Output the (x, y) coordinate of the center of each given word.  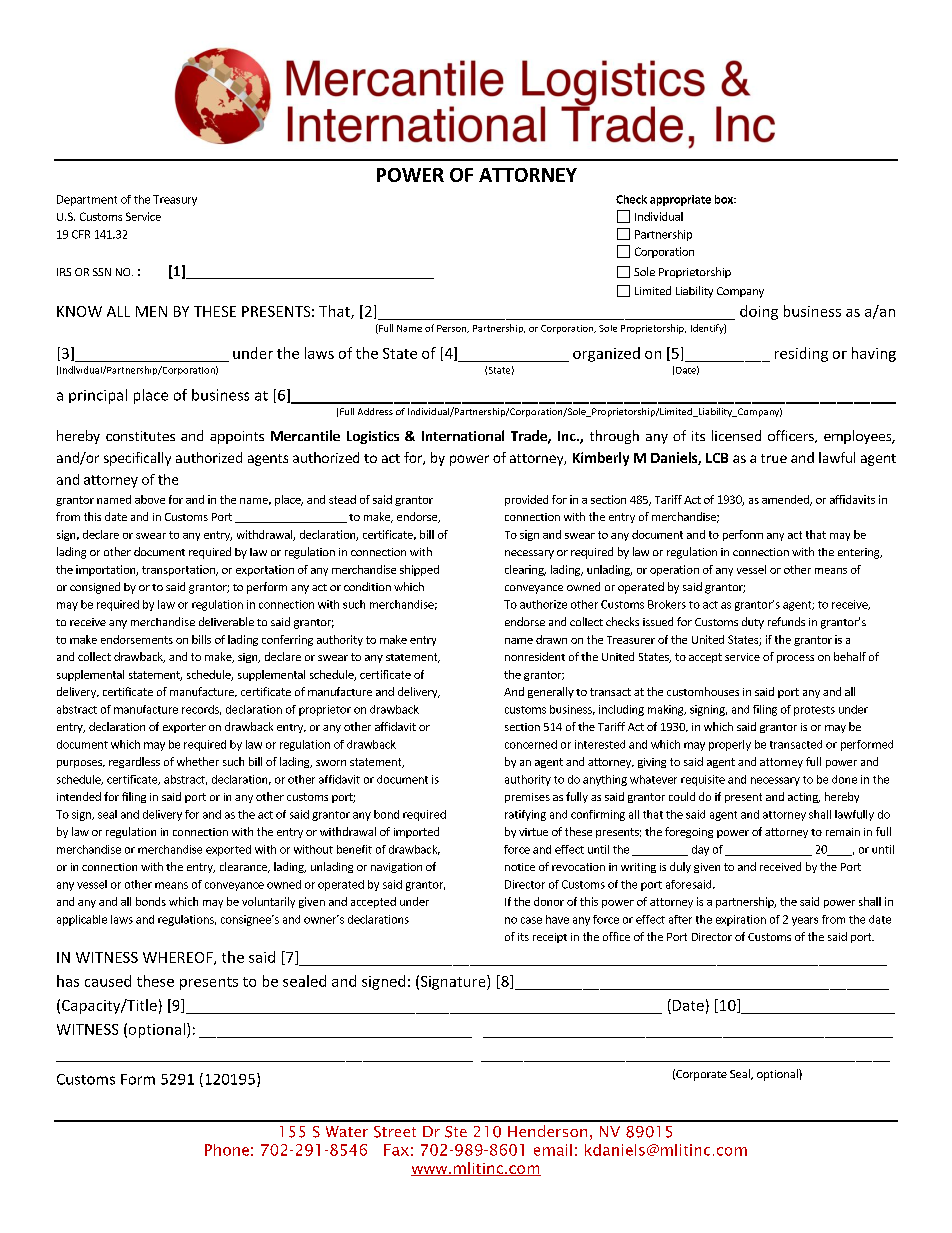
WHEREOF (179, 958)
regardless (134, 762)
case (531, 920)
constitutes (140, 436)
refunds (786, 621)
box (725, 199)
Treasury (175, 200)
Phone (227, 1150)
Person (453, 329)
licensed (736, 435)
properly (730, 745)
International (463, 435)
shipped (419, 570)
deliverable (226, 621)
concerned (531, 744)
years (805, 921)
